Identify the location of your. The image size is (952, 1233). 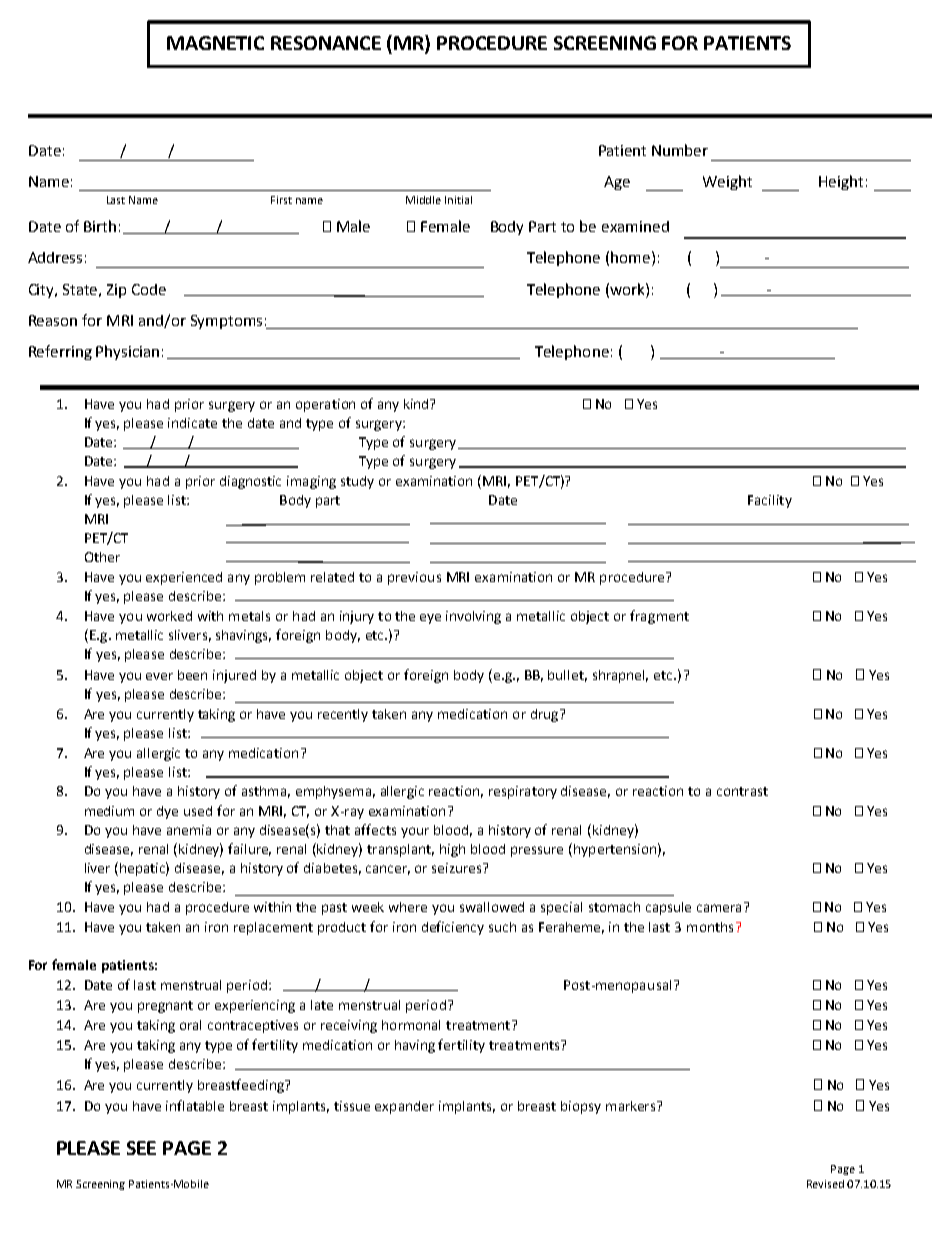
(415, 832).
